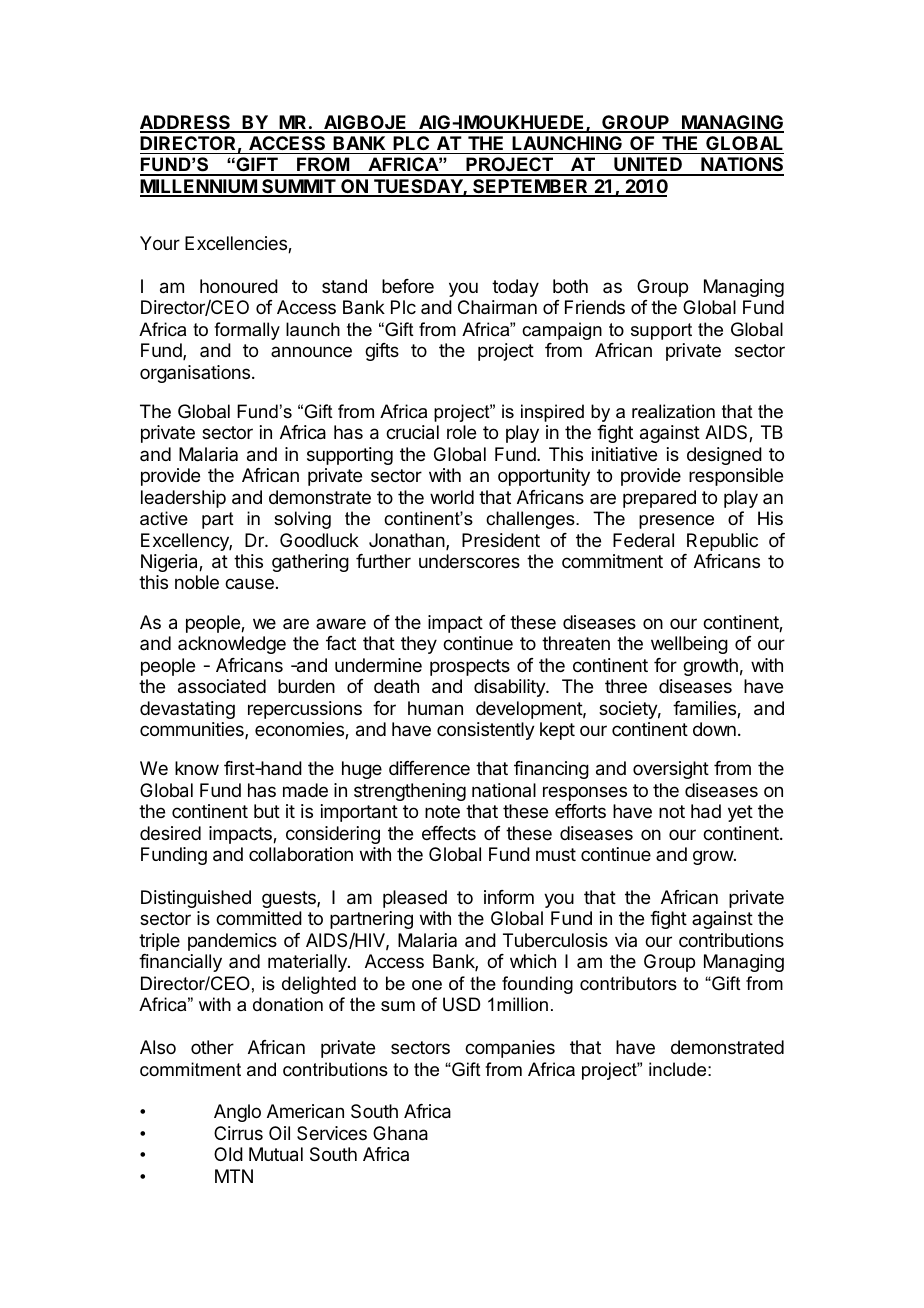  Describe the element at coordinates (400, 1133) in the screenshot. I see `Ghana` at that location.
